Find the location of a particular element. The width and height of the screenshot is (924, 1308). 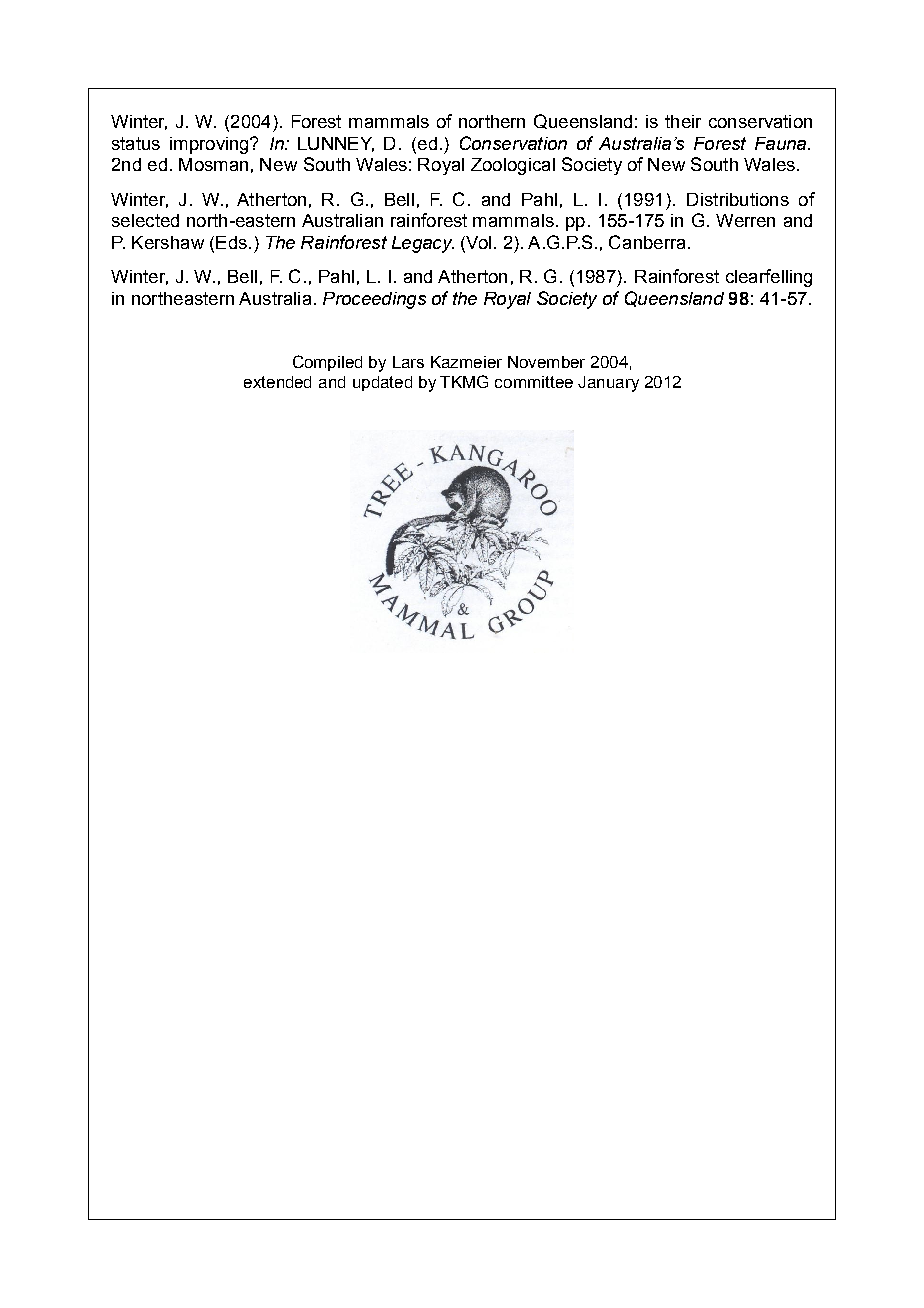

committee is located at coordinates (534, 382).
